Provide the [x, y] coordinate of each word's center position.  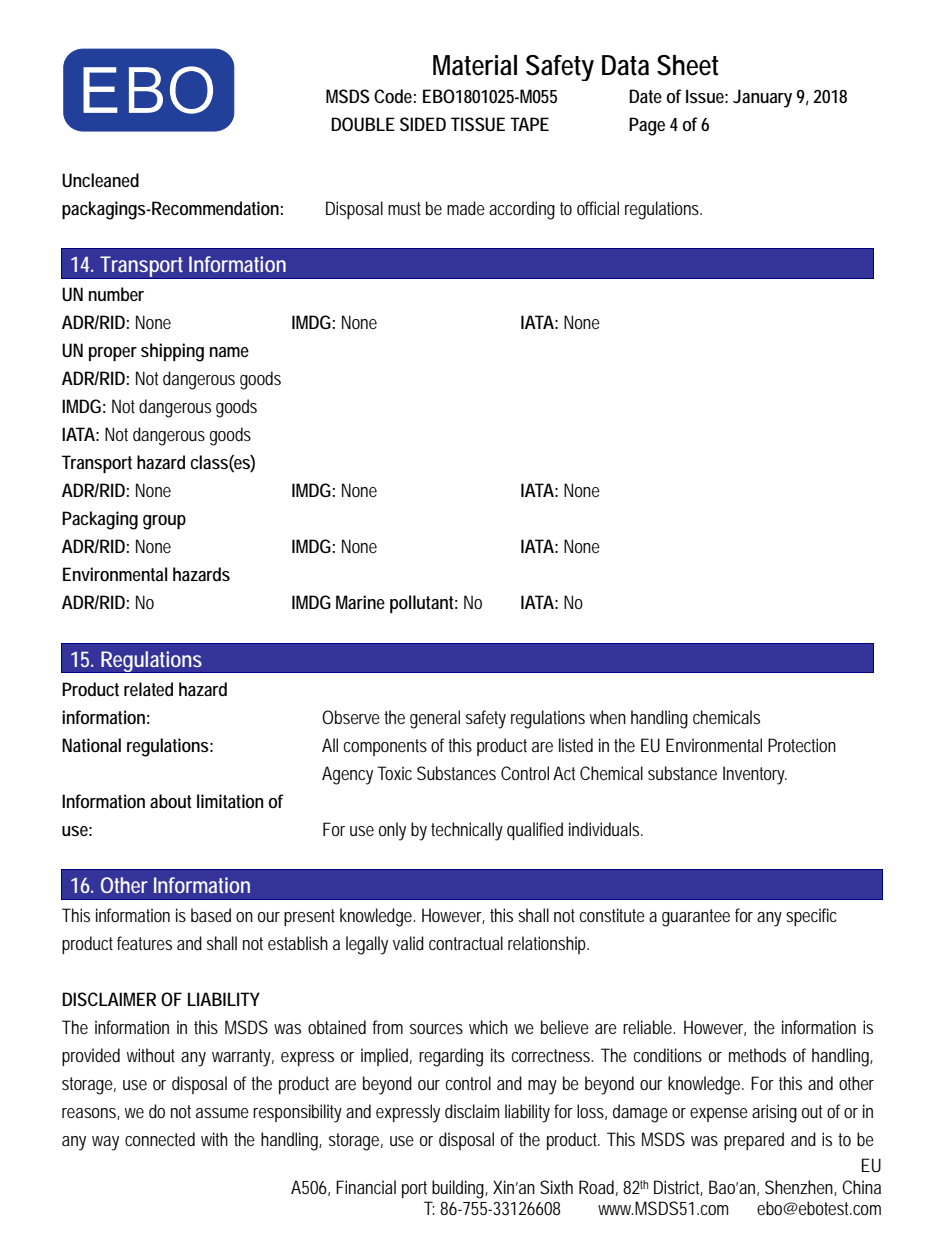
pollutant [424, 604]
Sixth [556, 1187]
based [211, 915]
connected [160, 1139]
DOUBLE [363, 124]
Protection [802, 745]
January [762, 98]
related [148, 689]
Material [475, 65]
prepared [754, 1141]
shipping [172, 352]
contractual [466, 943]
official [598, 208]
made [466, 208]
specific [811, 917]
